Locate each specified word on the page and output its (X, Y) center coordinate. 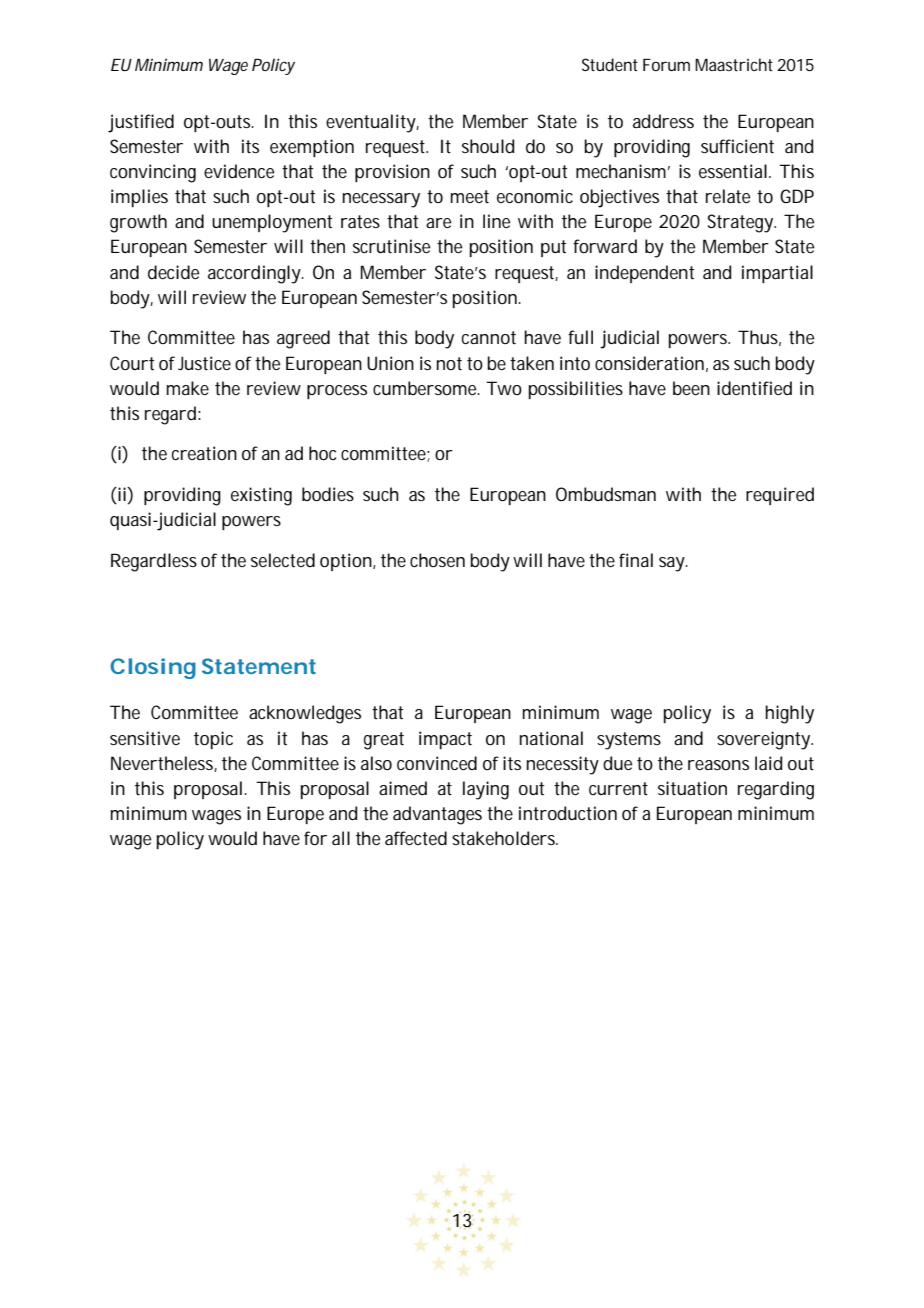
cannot (489, 337)
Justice (204, 363)
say (673, 564)
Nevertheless (164, 764)
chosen (437, 560)
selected (283, 560)
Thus (759, 338)
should (488, 146)
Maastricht (734, 64)
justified (141, 123)
